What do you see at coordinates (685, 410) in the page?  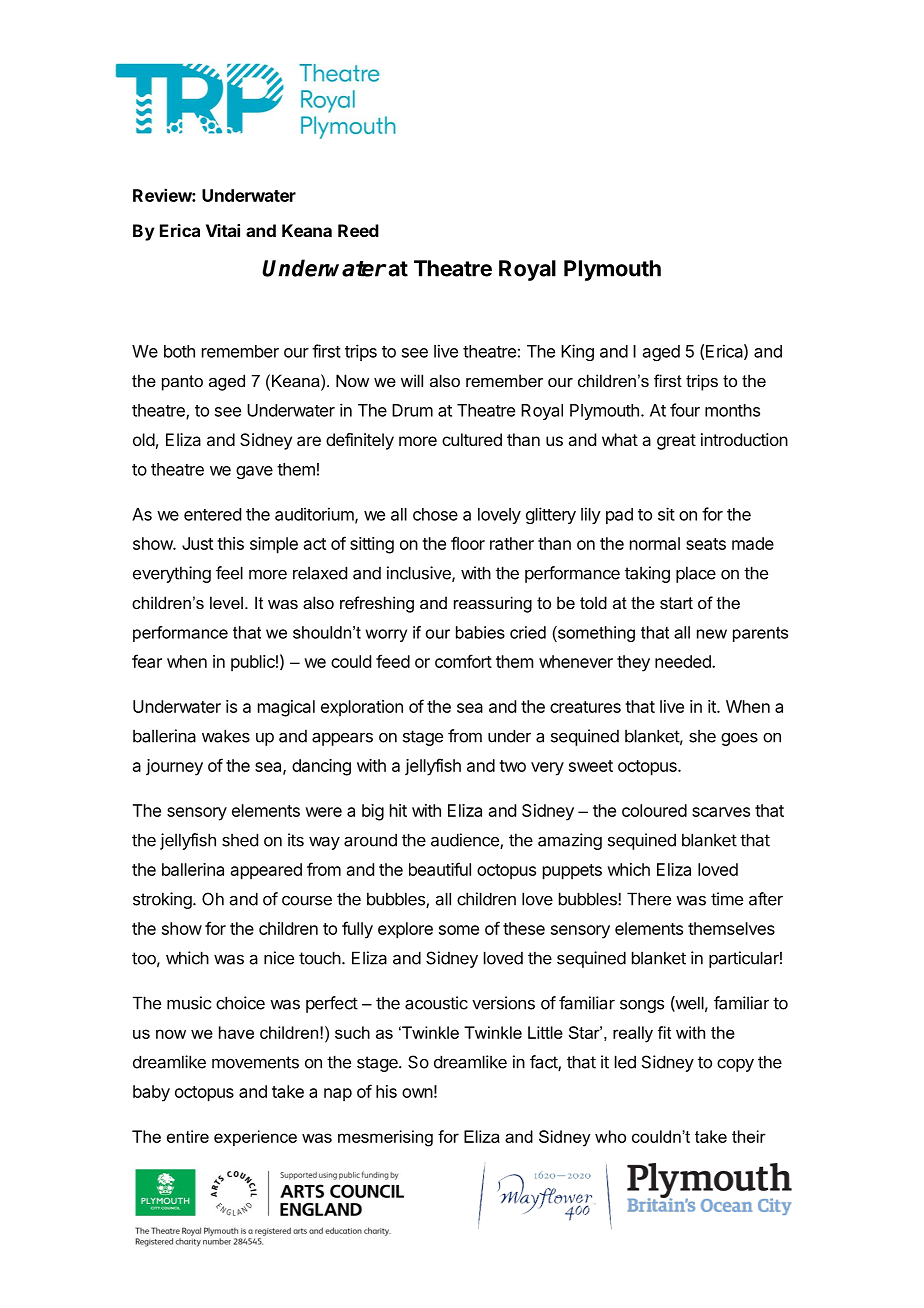 I see `four` at bounding box center [685, 410].
